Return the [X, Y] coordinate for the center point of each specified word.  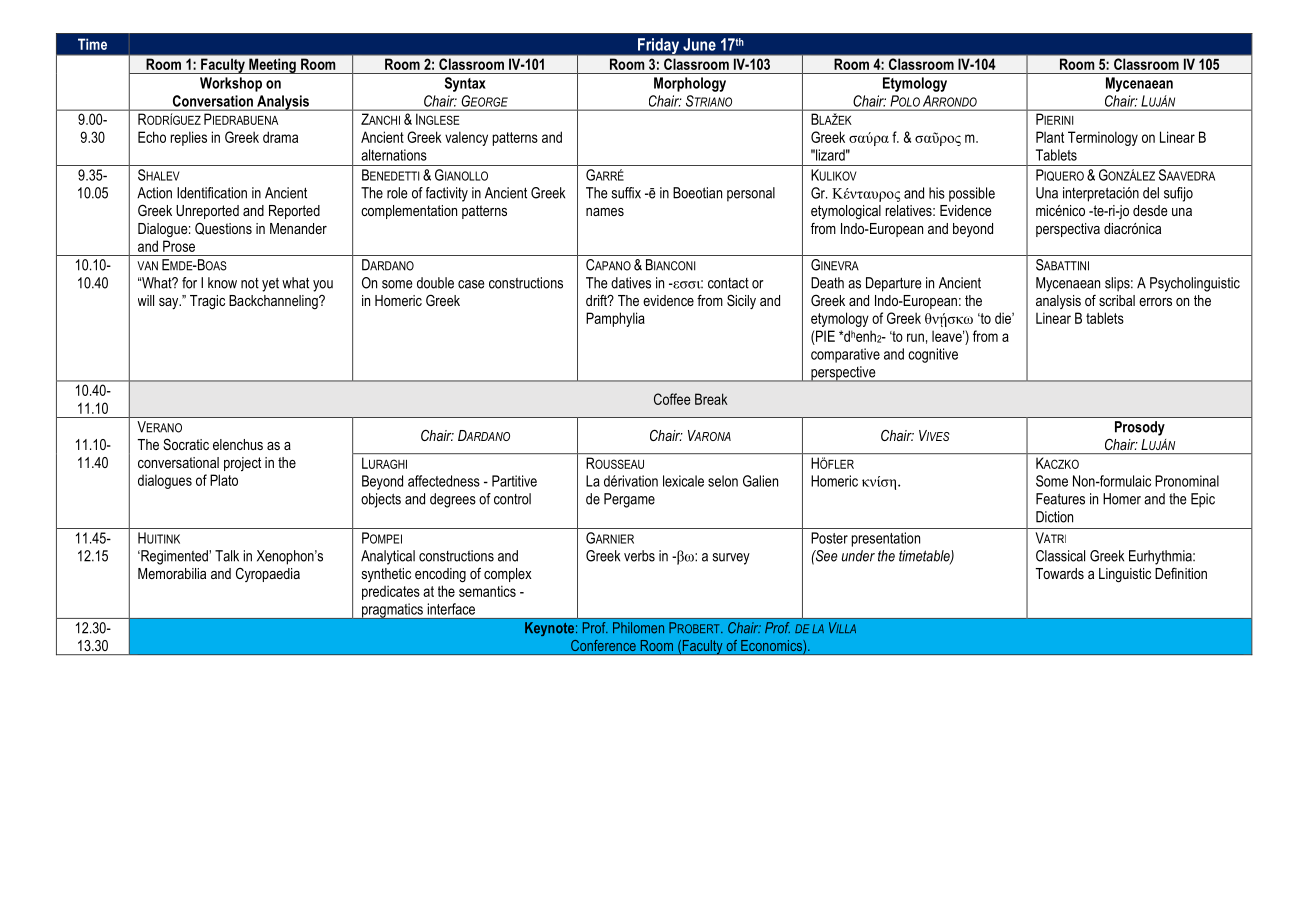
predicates [391, 592]
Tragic [207, 302]
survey [731, 559]
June [699, 44]
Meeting [272, 66]
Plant [1050, 137]
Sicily [741, 302]
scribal [1117, 300]
